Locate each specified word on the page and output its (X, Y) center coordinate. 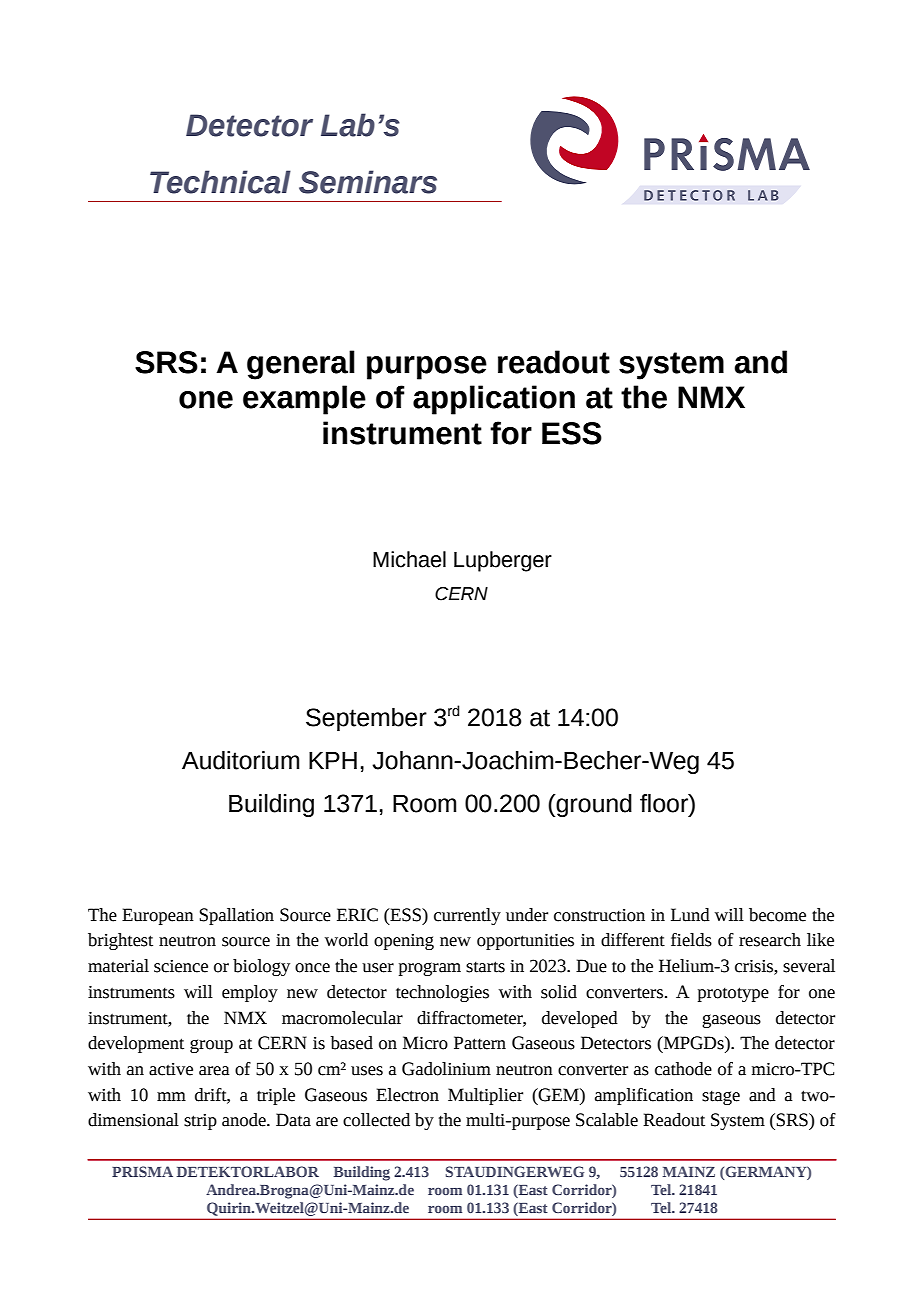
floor (665, 803)
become (777, 915)
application (494, 400)
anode (245, 1120)
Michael (409, 559)
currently (467, 916)
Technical (220, 182)
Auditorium (240, 760)
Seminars (368, 182)
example (304, 400)
